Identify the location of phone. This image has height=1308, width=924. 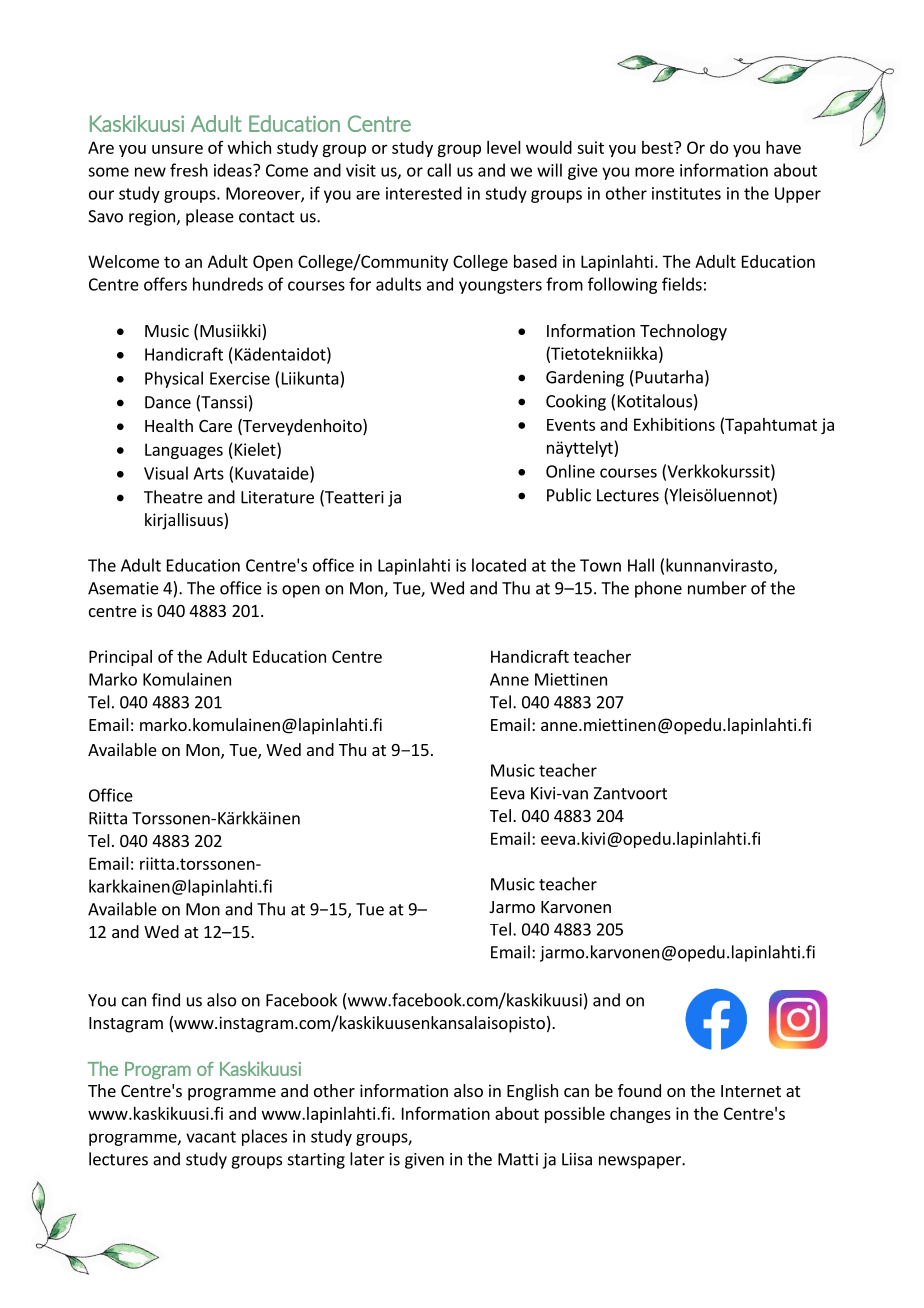
(658, 589).
